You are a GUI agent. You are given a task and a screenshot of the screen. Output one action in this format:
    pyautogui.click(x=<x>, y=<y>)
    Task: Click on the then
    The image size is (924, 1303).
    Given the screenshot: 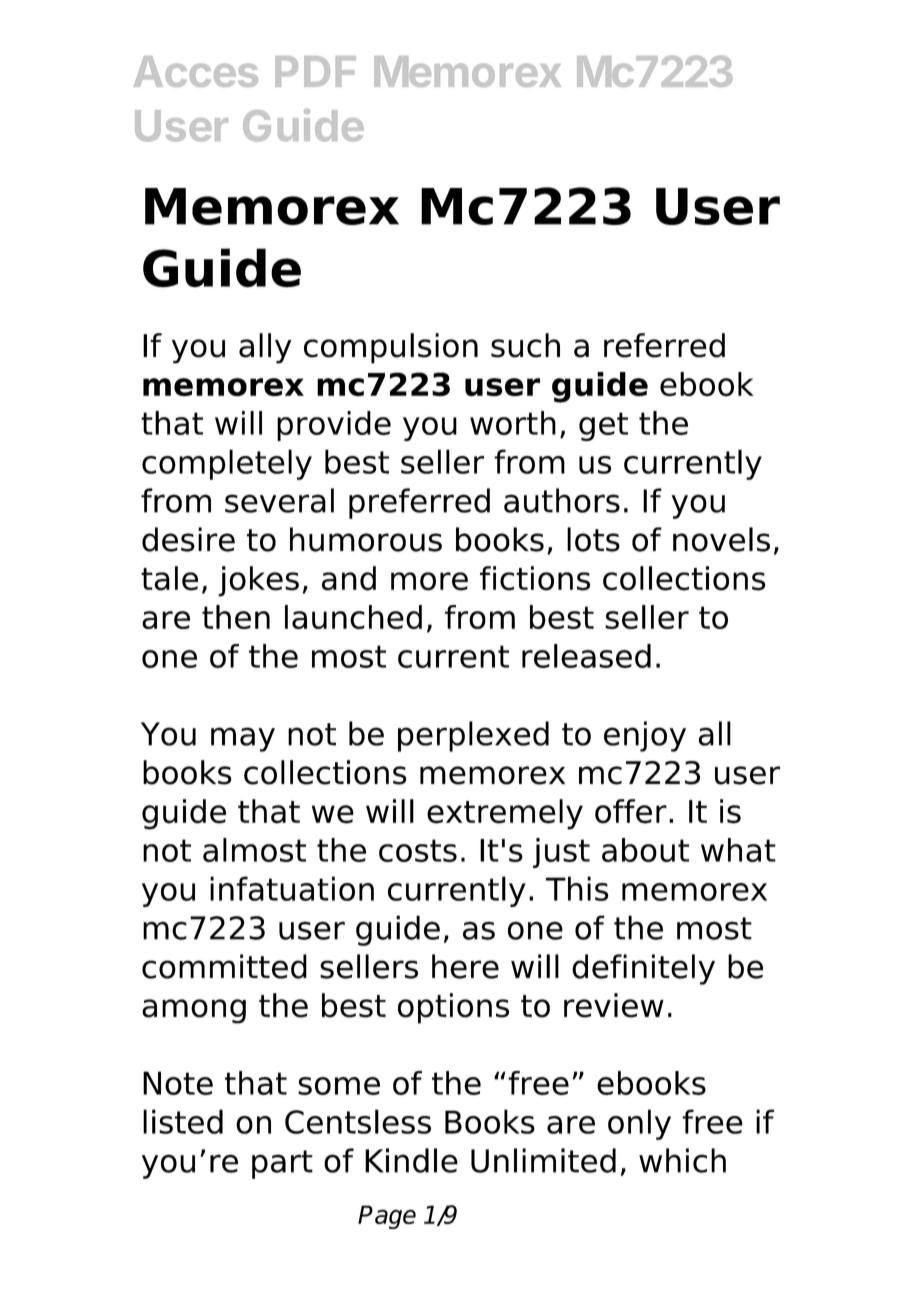 What is the action you would take?
    pyautogui.click(x=236, y=617)
